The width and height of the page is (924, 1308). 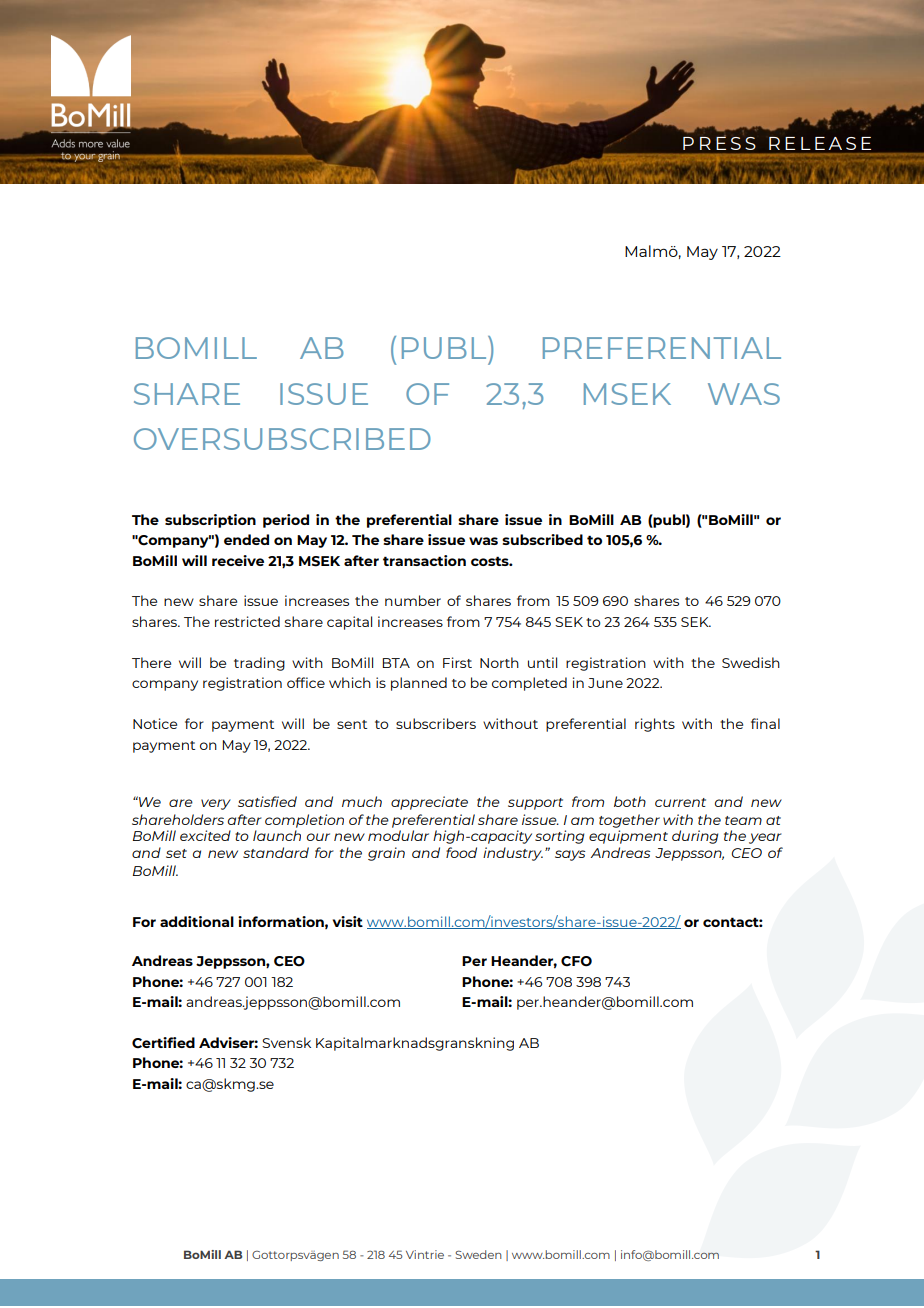 I want to click on very, so click(x=216, y=804).
